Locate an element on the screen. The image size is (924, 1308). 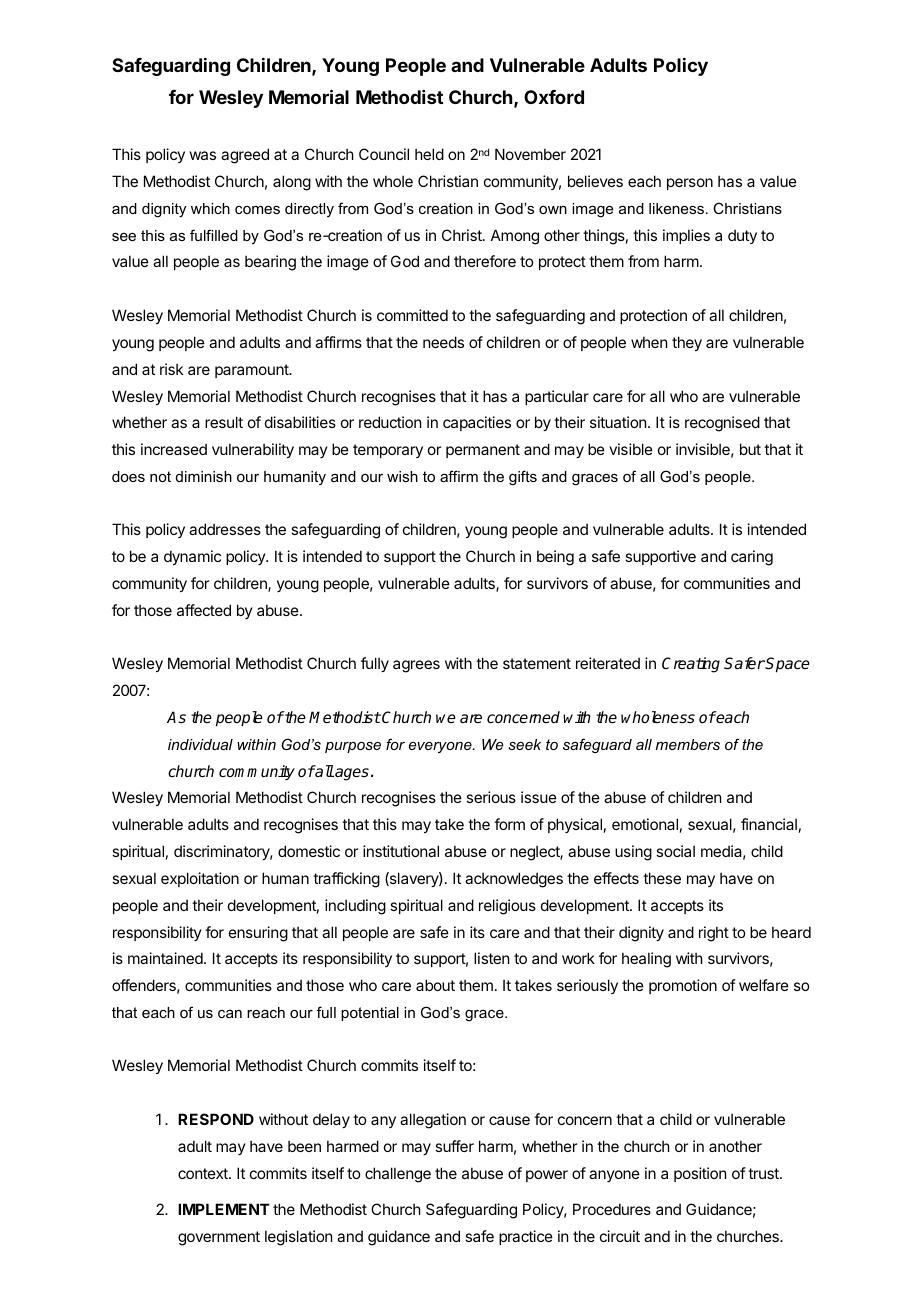
person is located at coordinates (690, 184).
